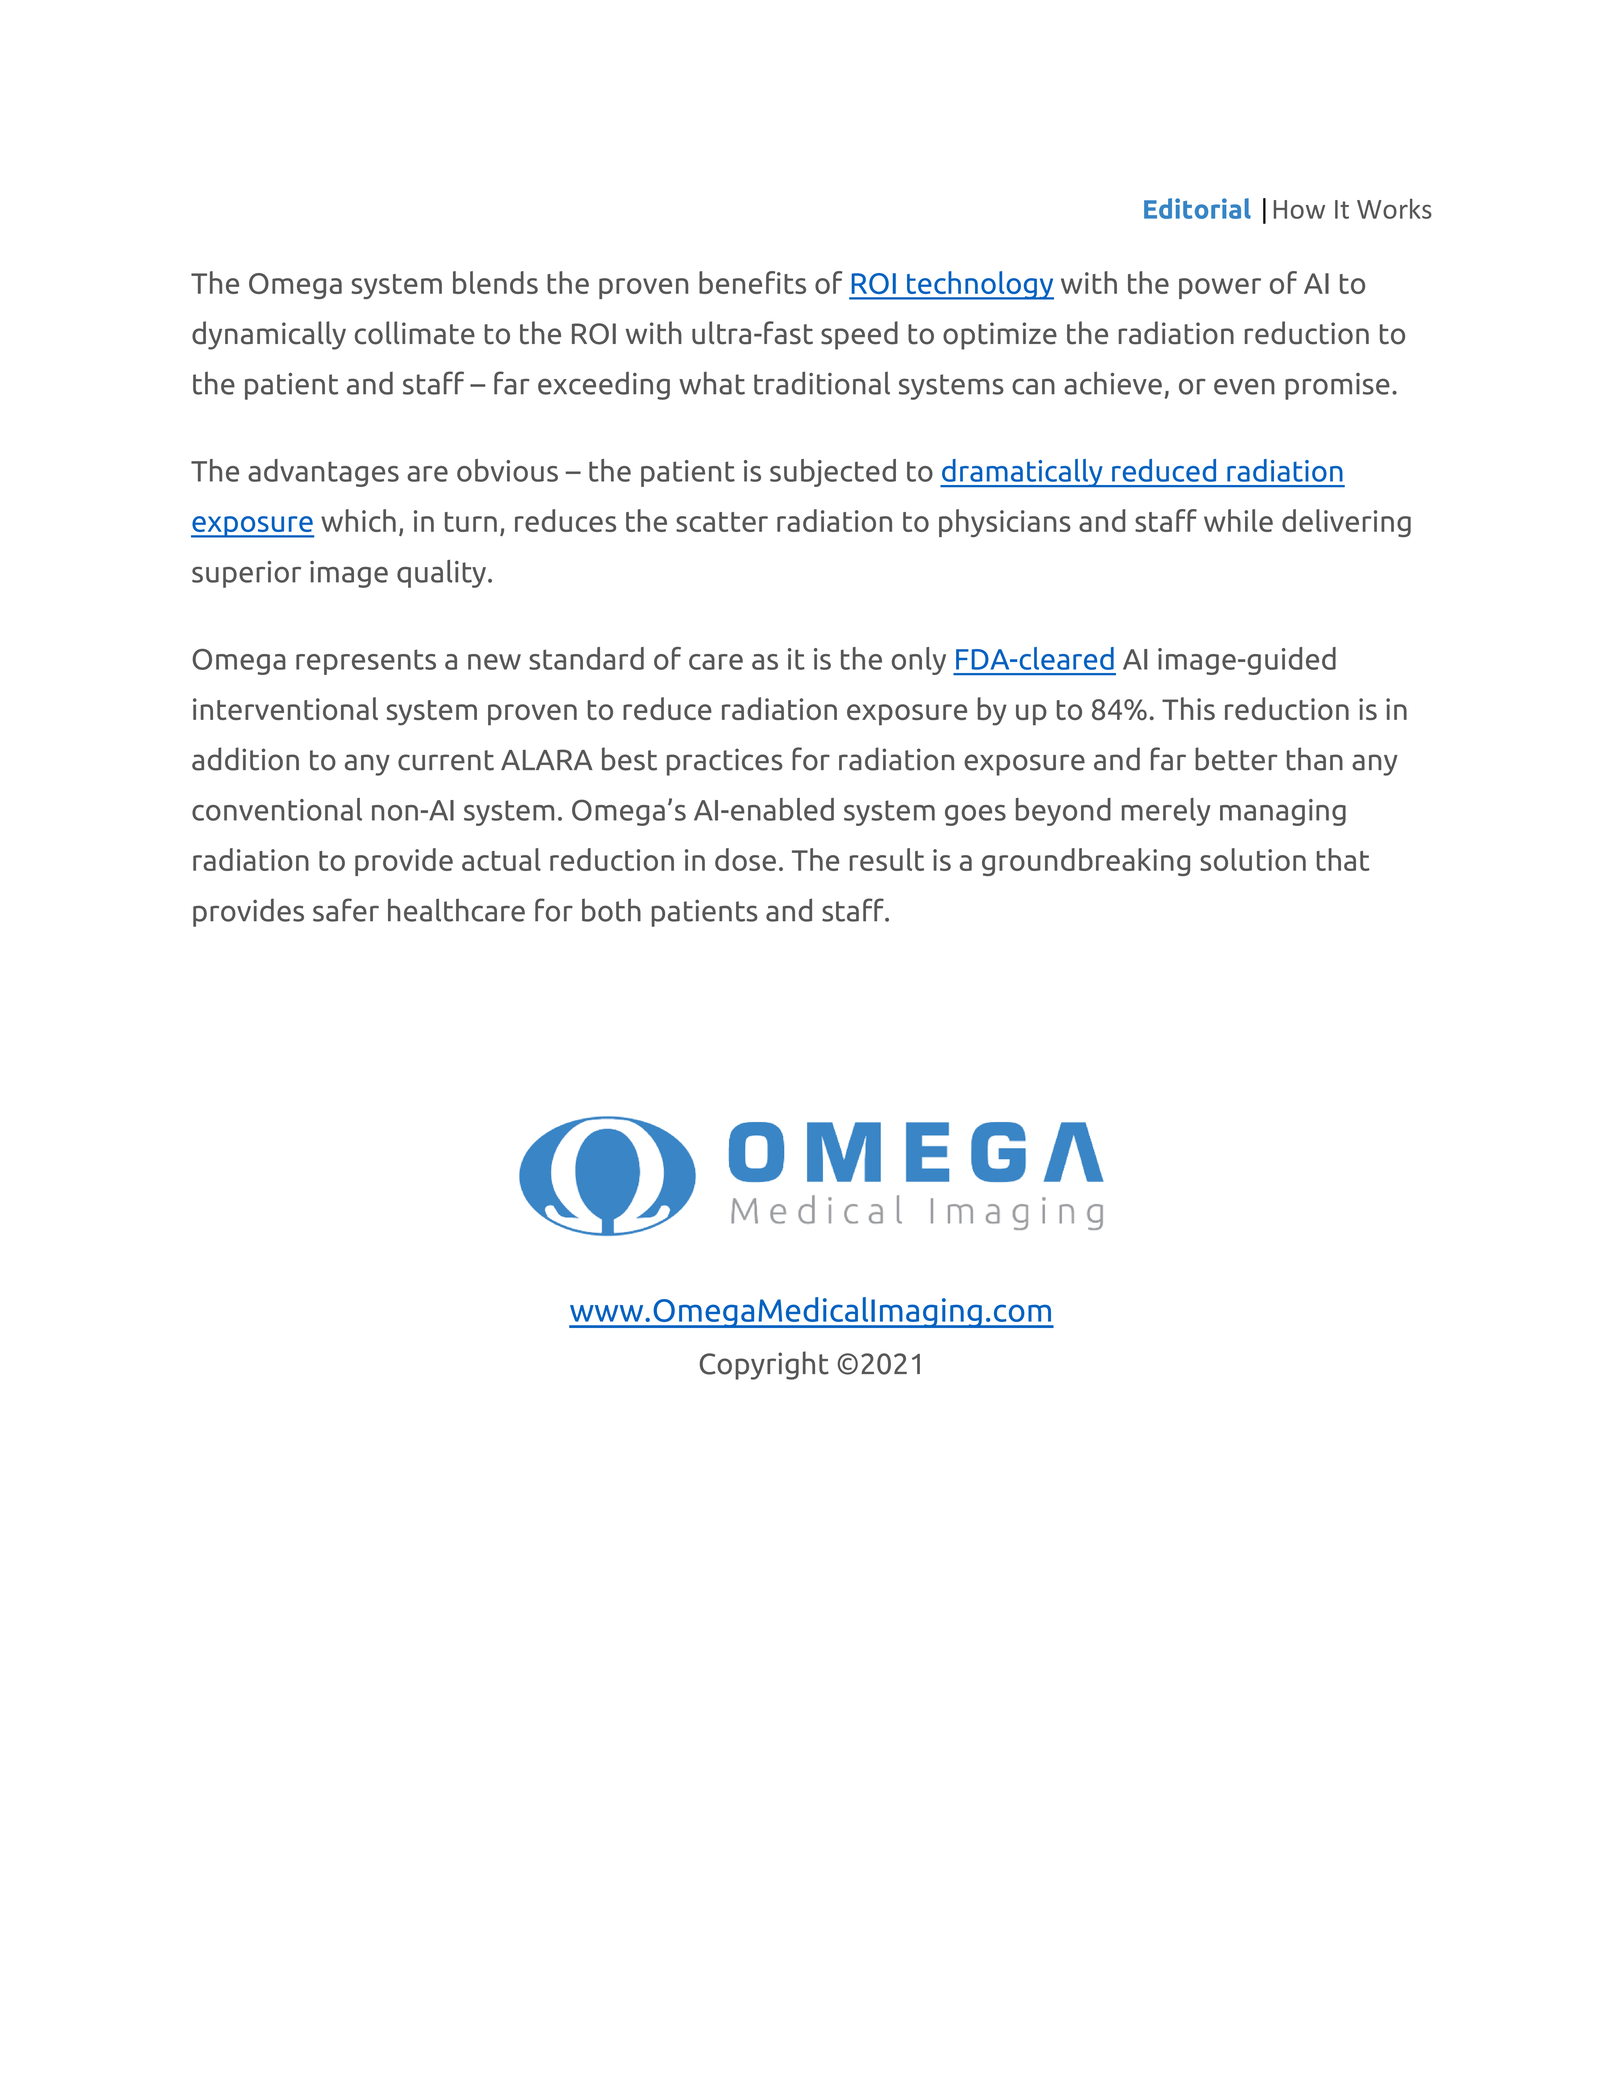 The width and height of the page is (1623, 2100). Describe the element at coordinates (725, 762) in the page. I see `practices` at that location.
